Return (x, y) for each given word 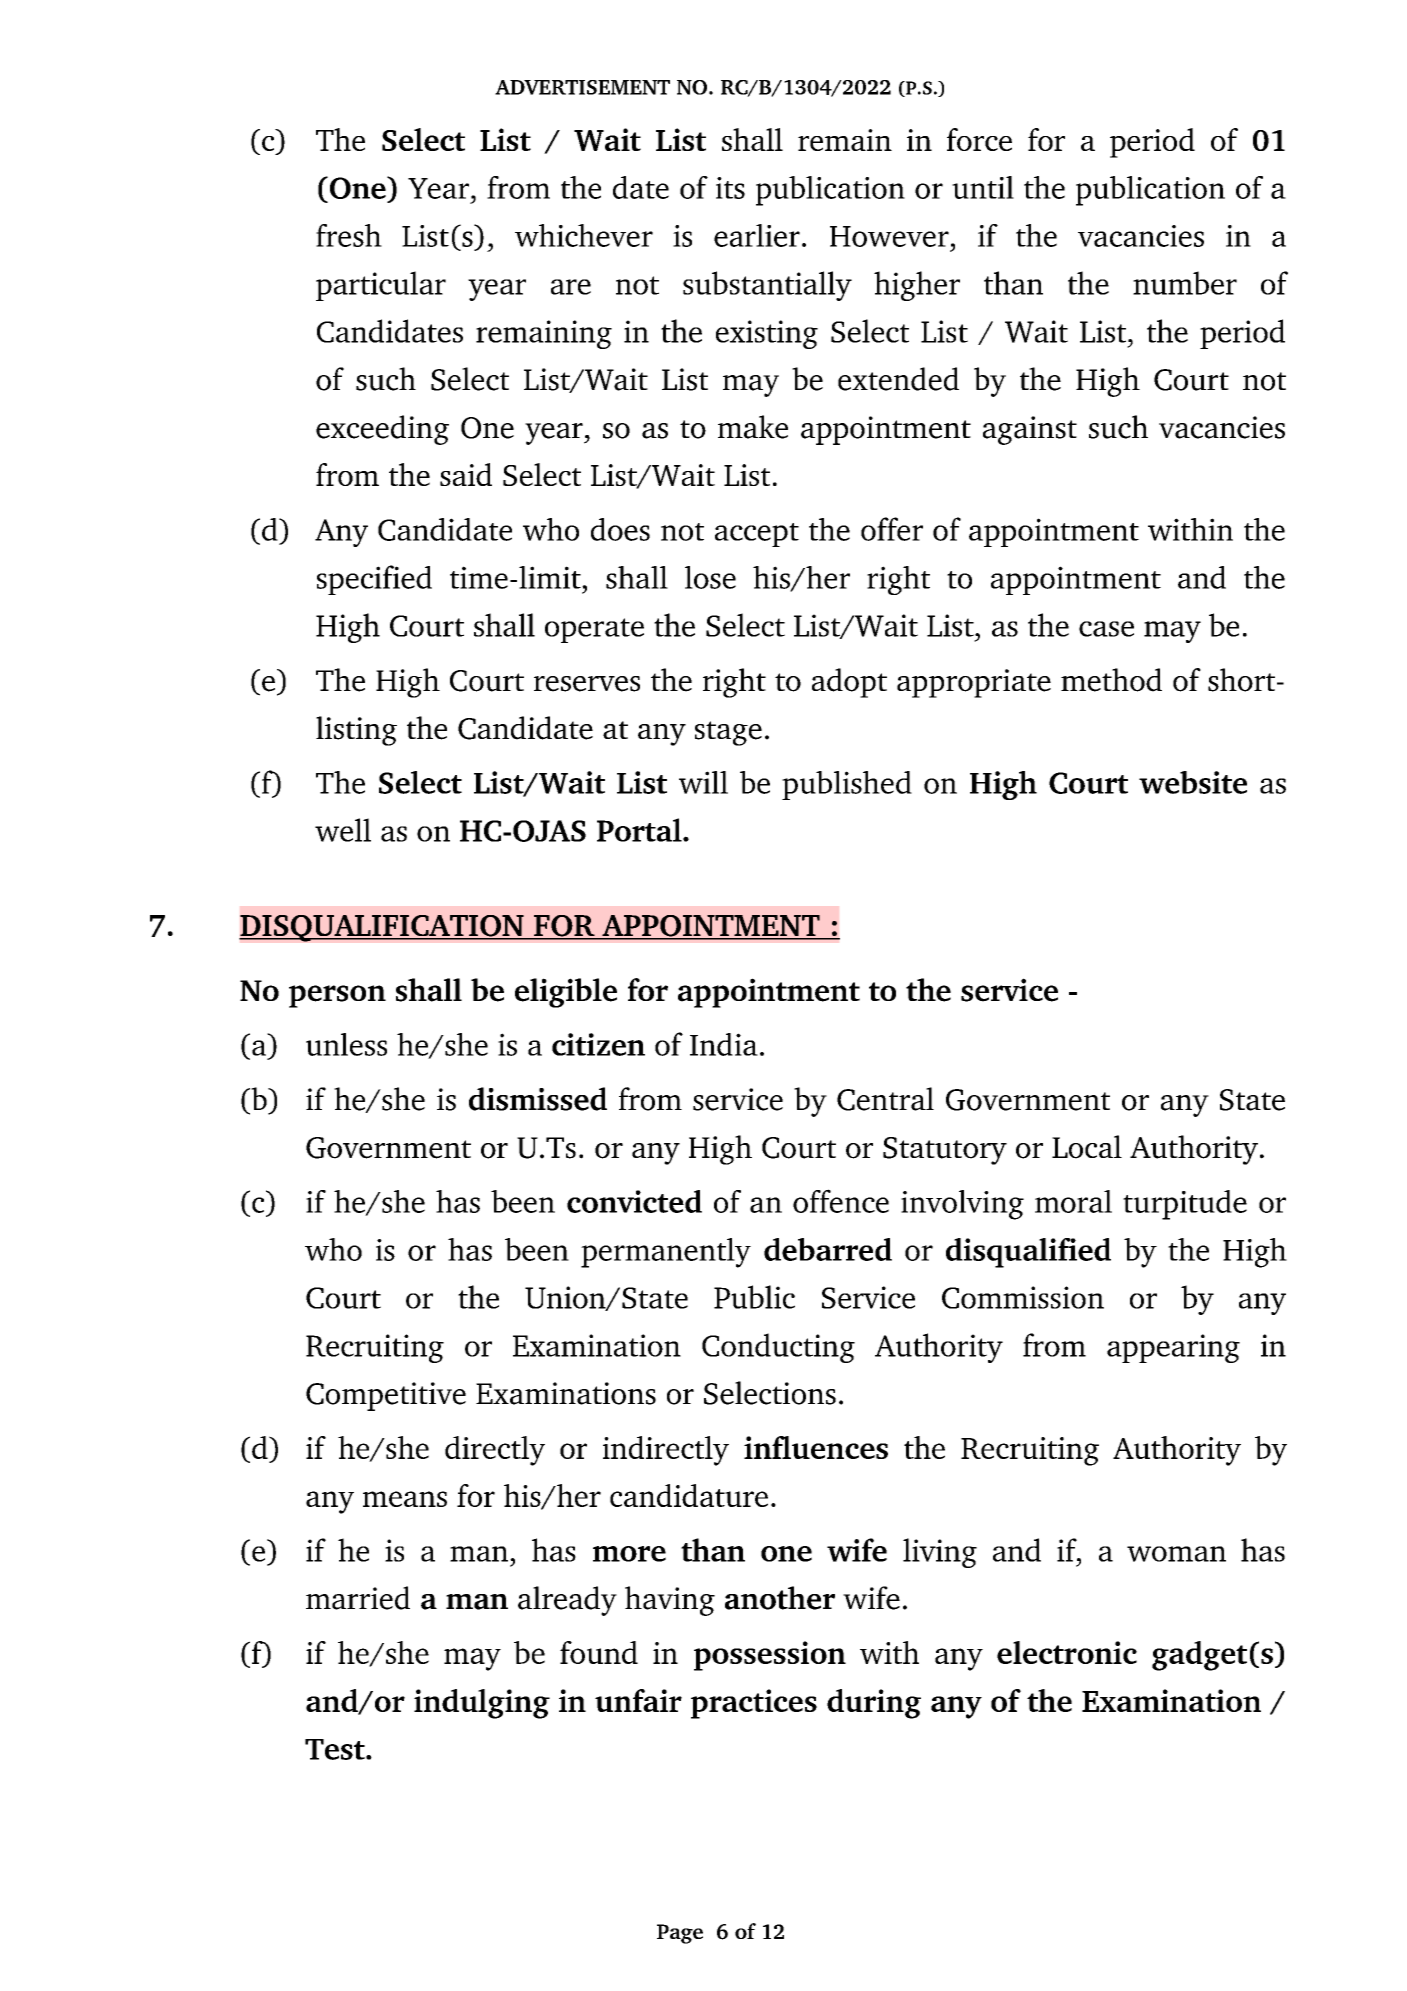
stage (728, 733)
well (343, 830)
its (730, 188)
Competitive (386, 1396)
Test (336, 1749)
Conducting (778, 1348)
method (1111, 680)
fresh (349, 235)
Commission (1023, 1297)
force (979, 139)
